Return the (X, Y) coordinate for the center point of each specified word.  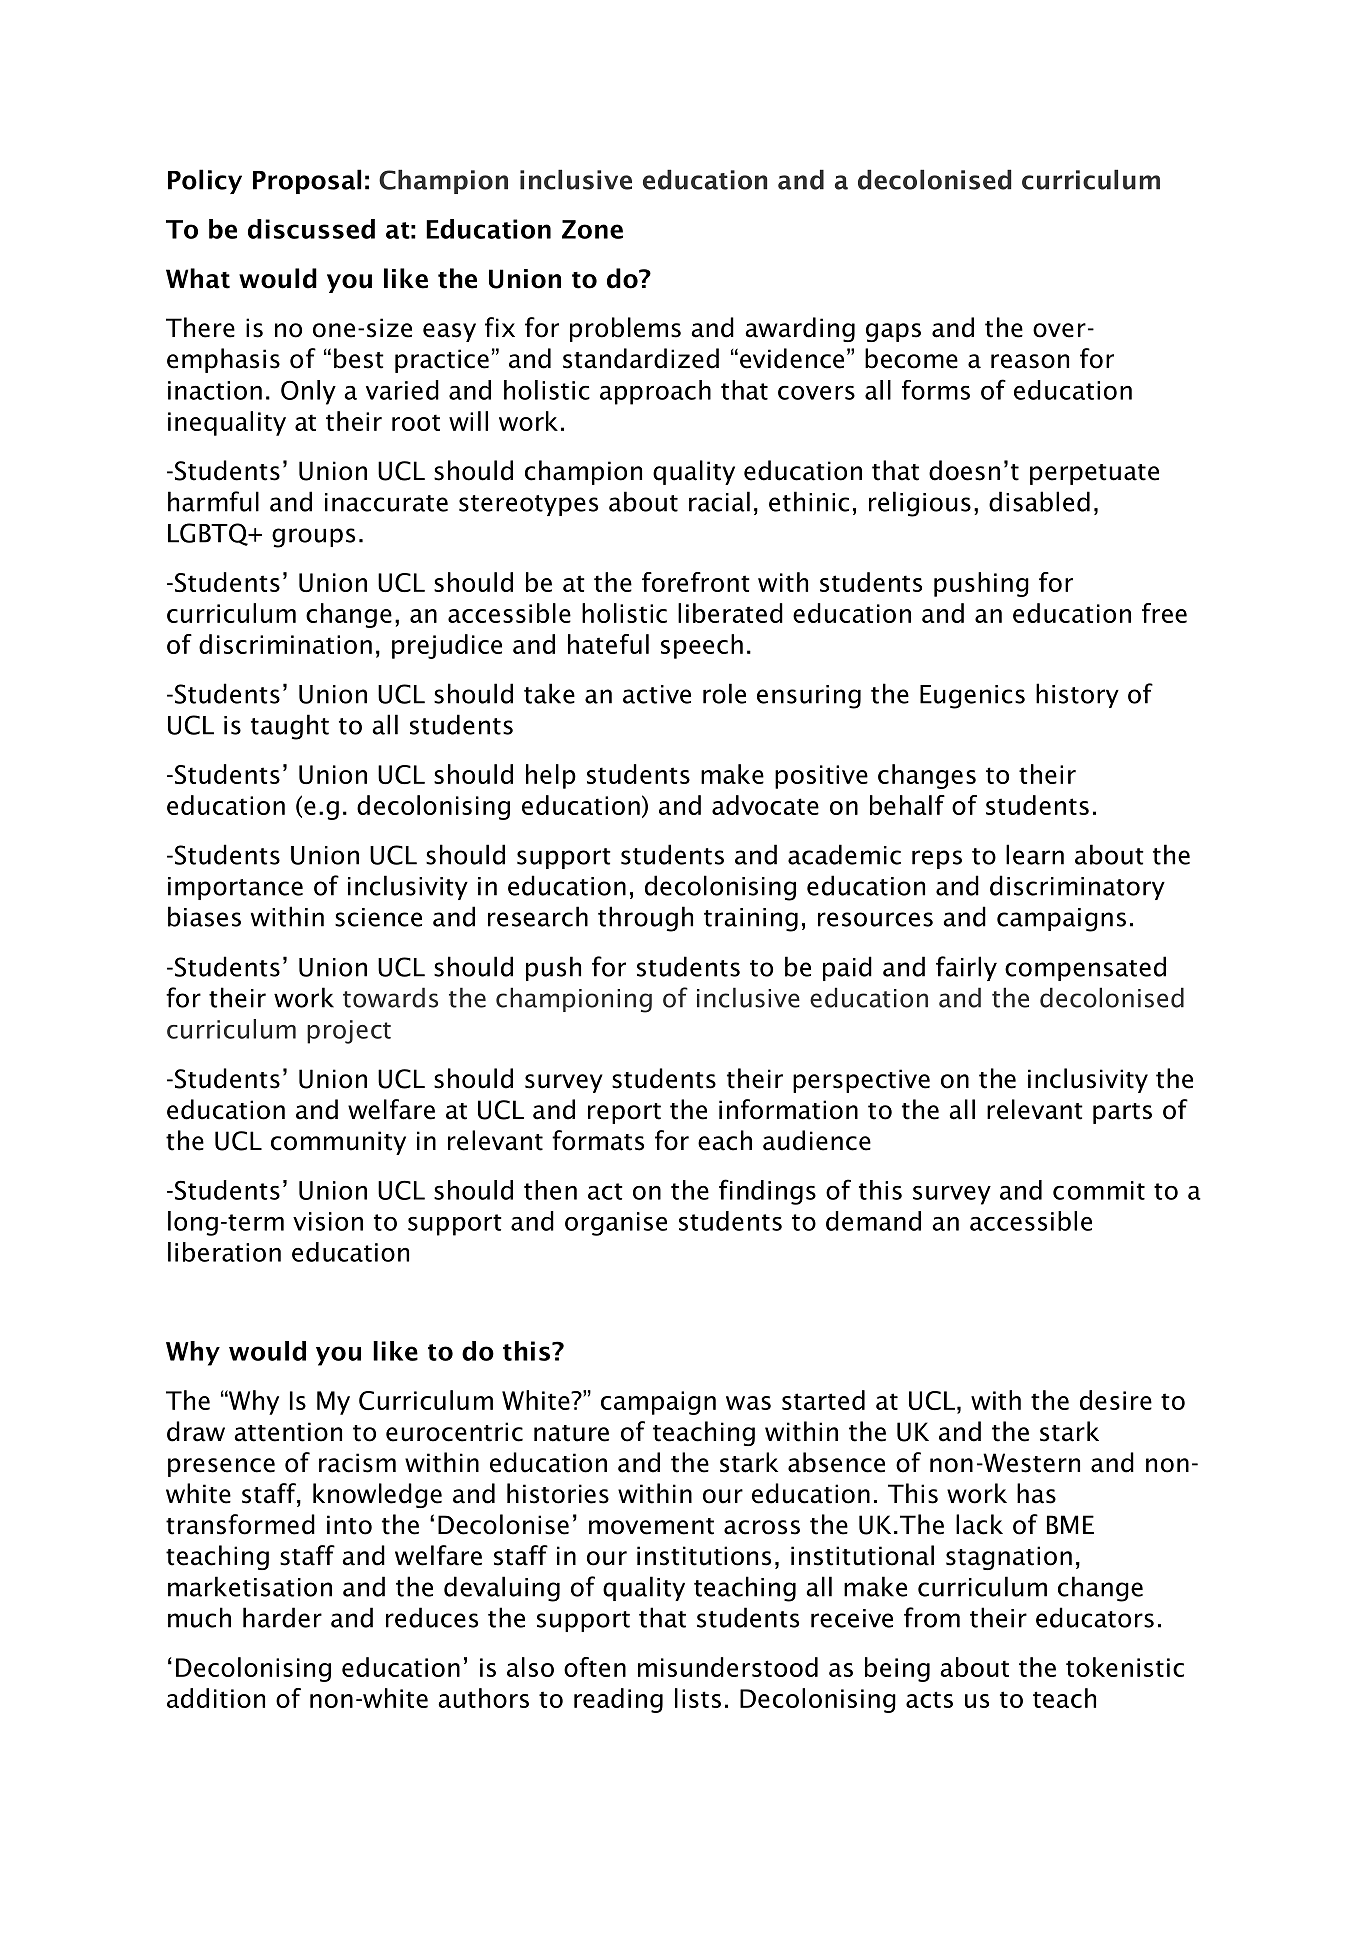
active (657, 694)
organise (616, 1224)
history (1077, 695)
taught (290, 727)
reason (1030, 361)
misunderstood (728, 1667)
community (338, 1143)
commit (1099, 1190)
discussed (311, 229)
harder (282, 1617)
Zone (592, 229)
